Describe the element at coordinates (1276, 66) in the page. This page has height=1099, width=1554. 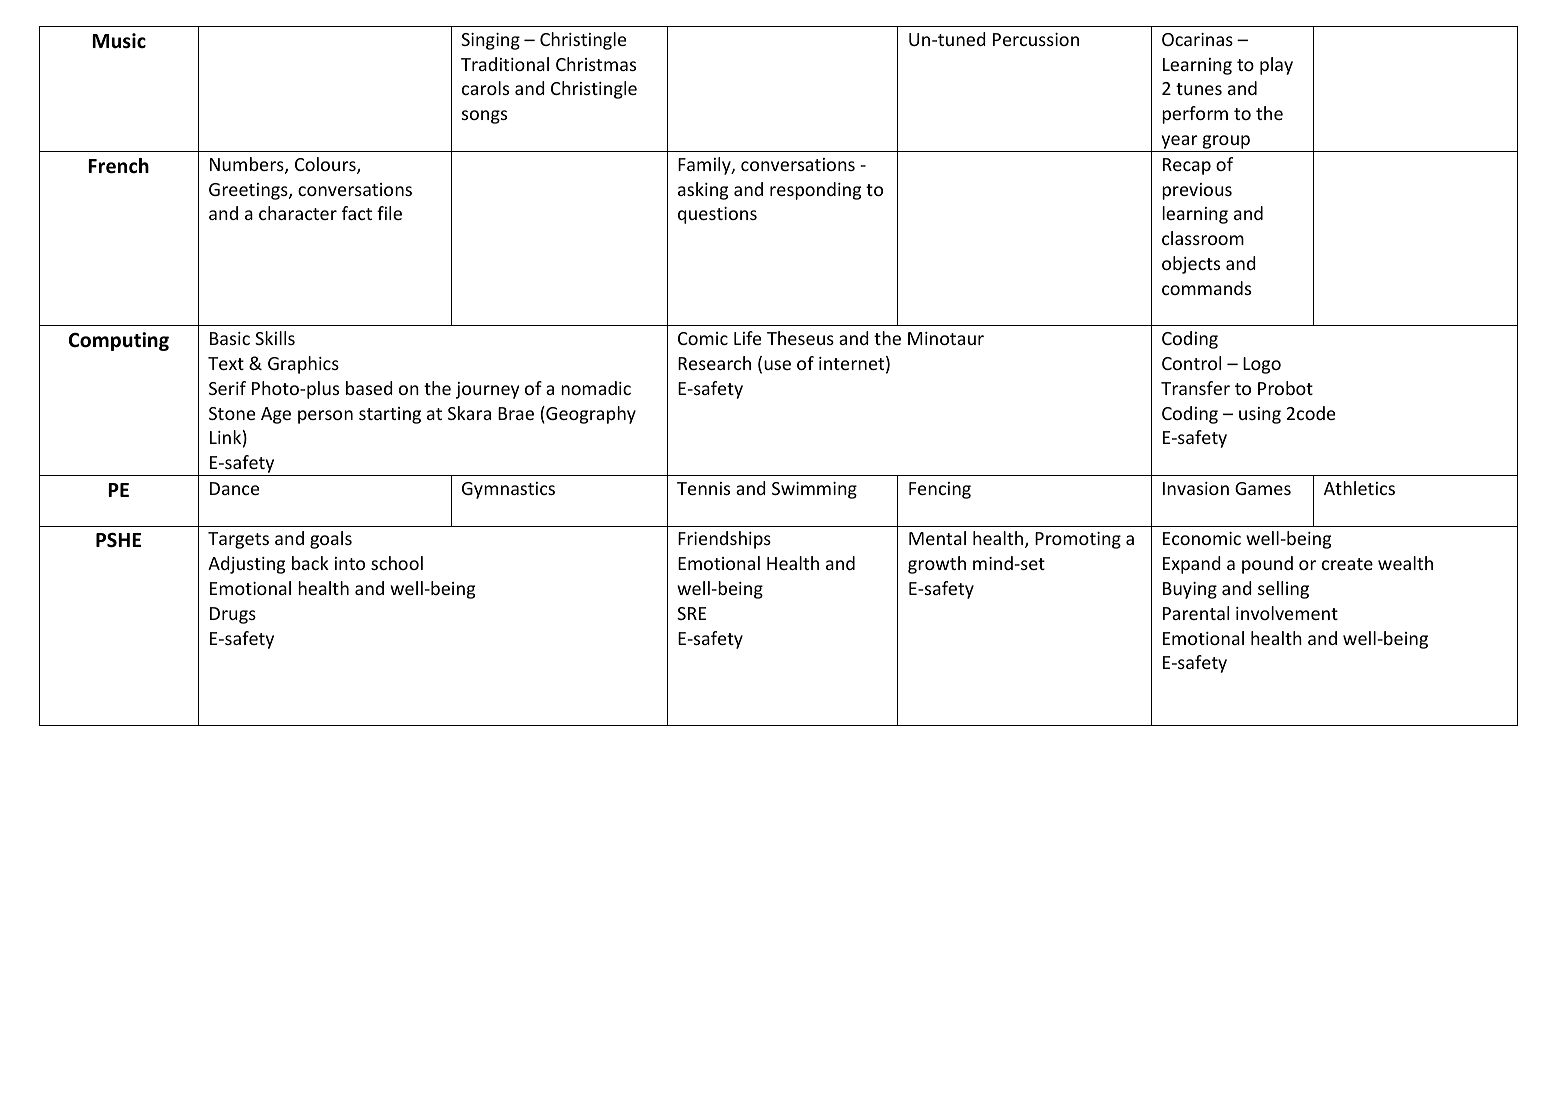
I see `play` at that location.
